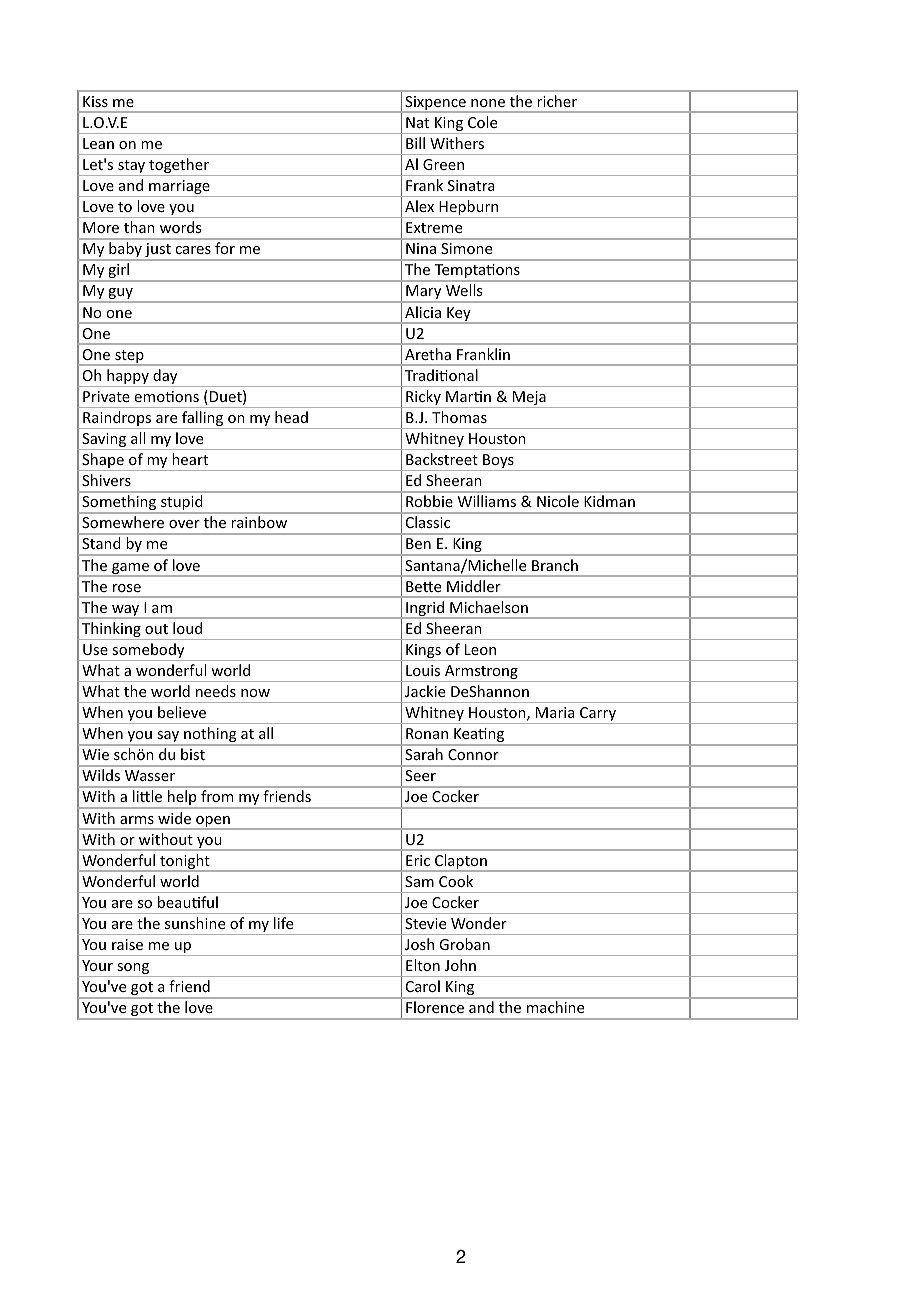  I want to click on believe, so click(182, 712).
